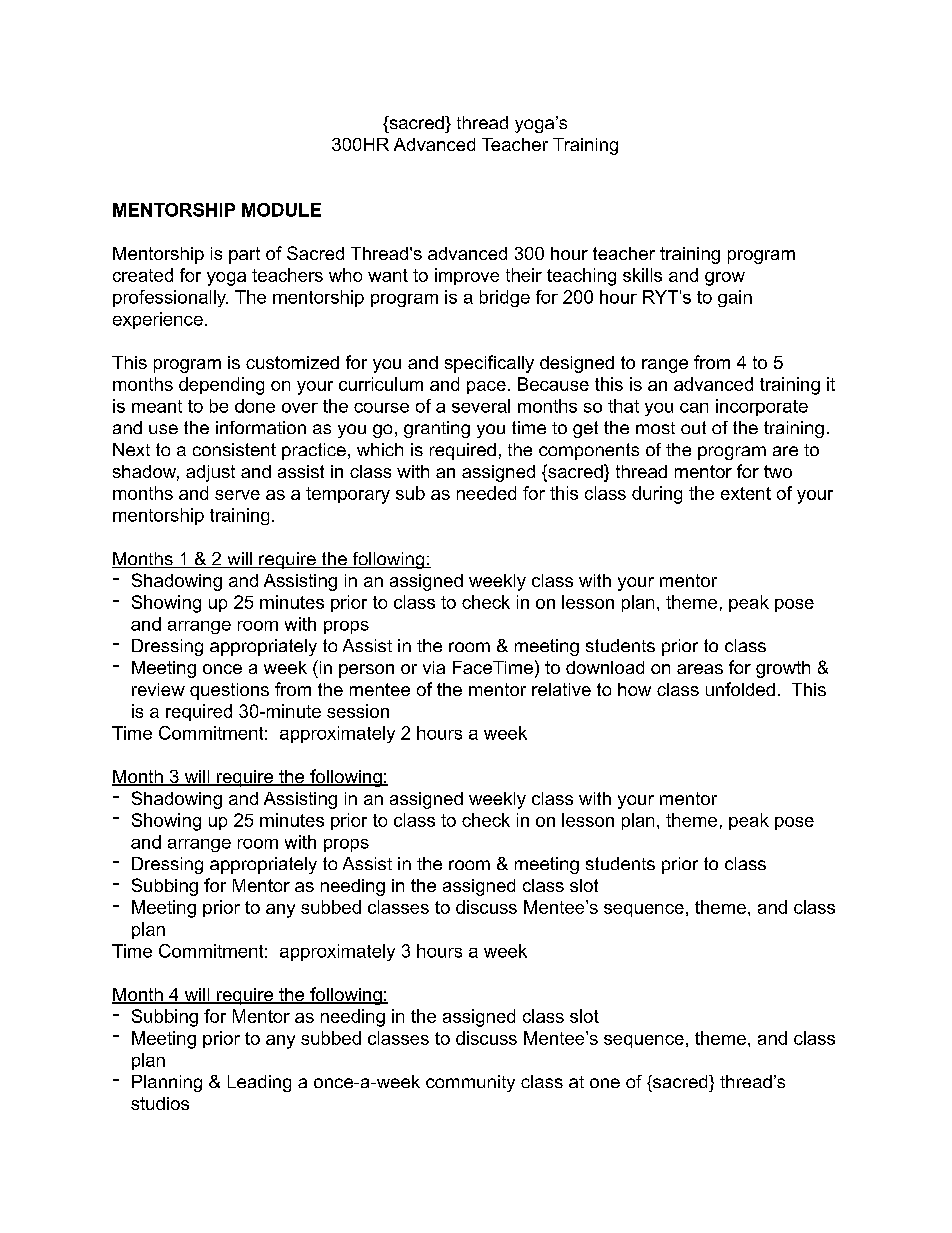 Image resolution: width=952 pixels, height=1233 pixels. I want to click on studios, so click(160, 1103).
